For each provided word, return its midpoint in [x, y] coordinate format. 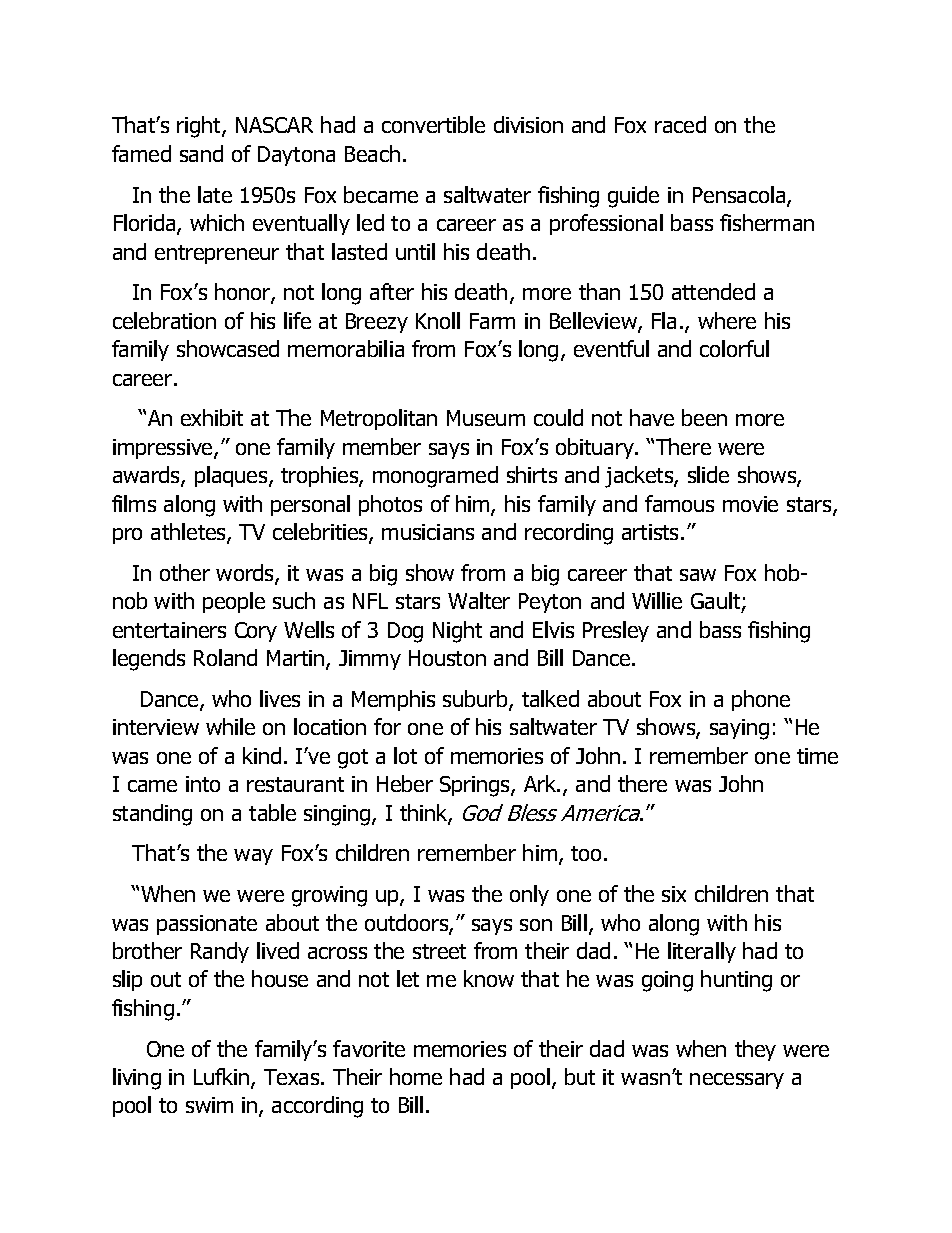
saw [698, 575]
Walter [479, 600]
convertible [433, 124]
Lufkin [223, 1078]
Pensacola [740, 196]
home [416, 1076]
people [234, 602]
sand [201, 153]
